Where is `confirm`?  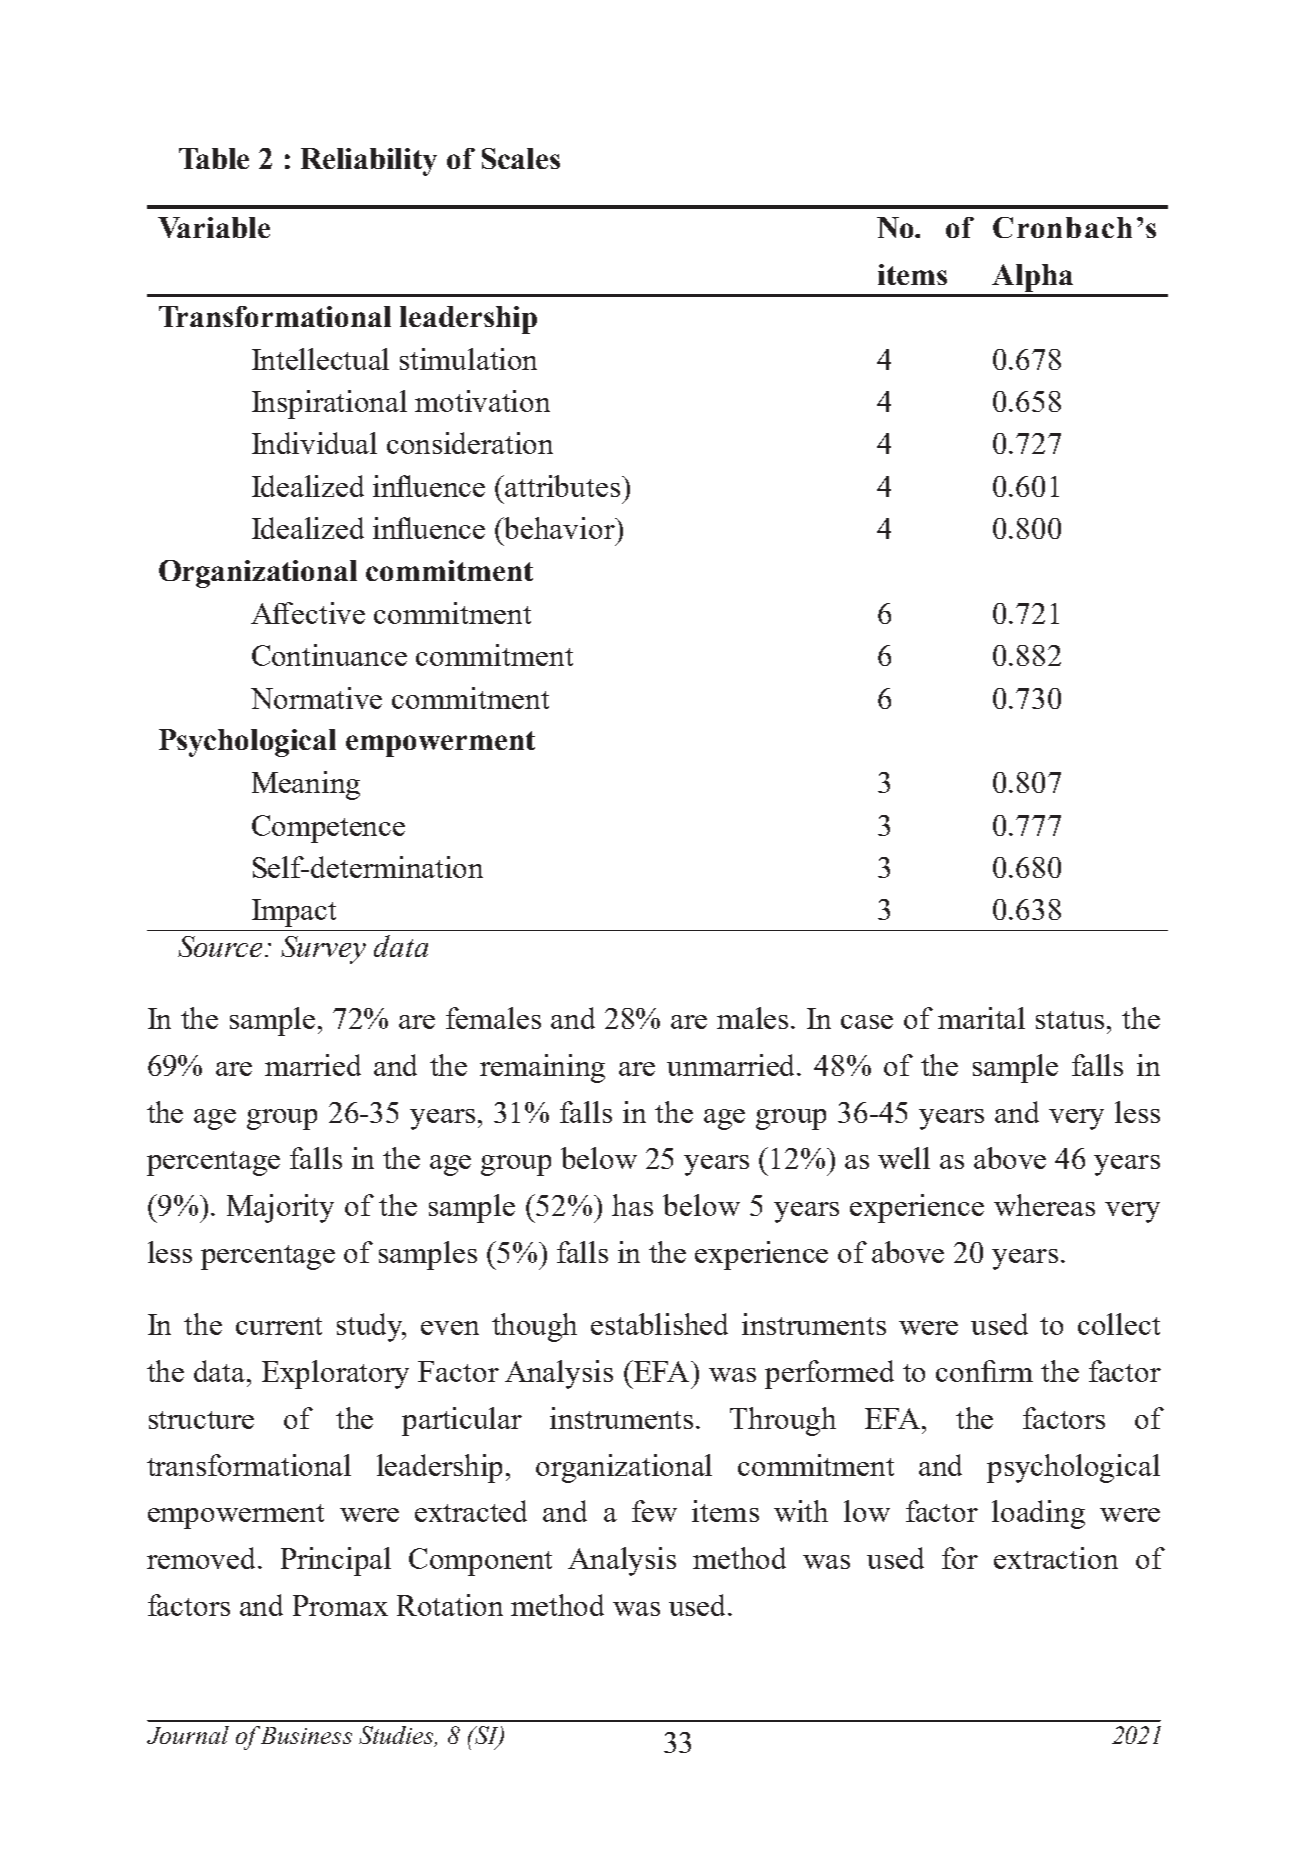 confirm is located at coordinates (984, 1371).
